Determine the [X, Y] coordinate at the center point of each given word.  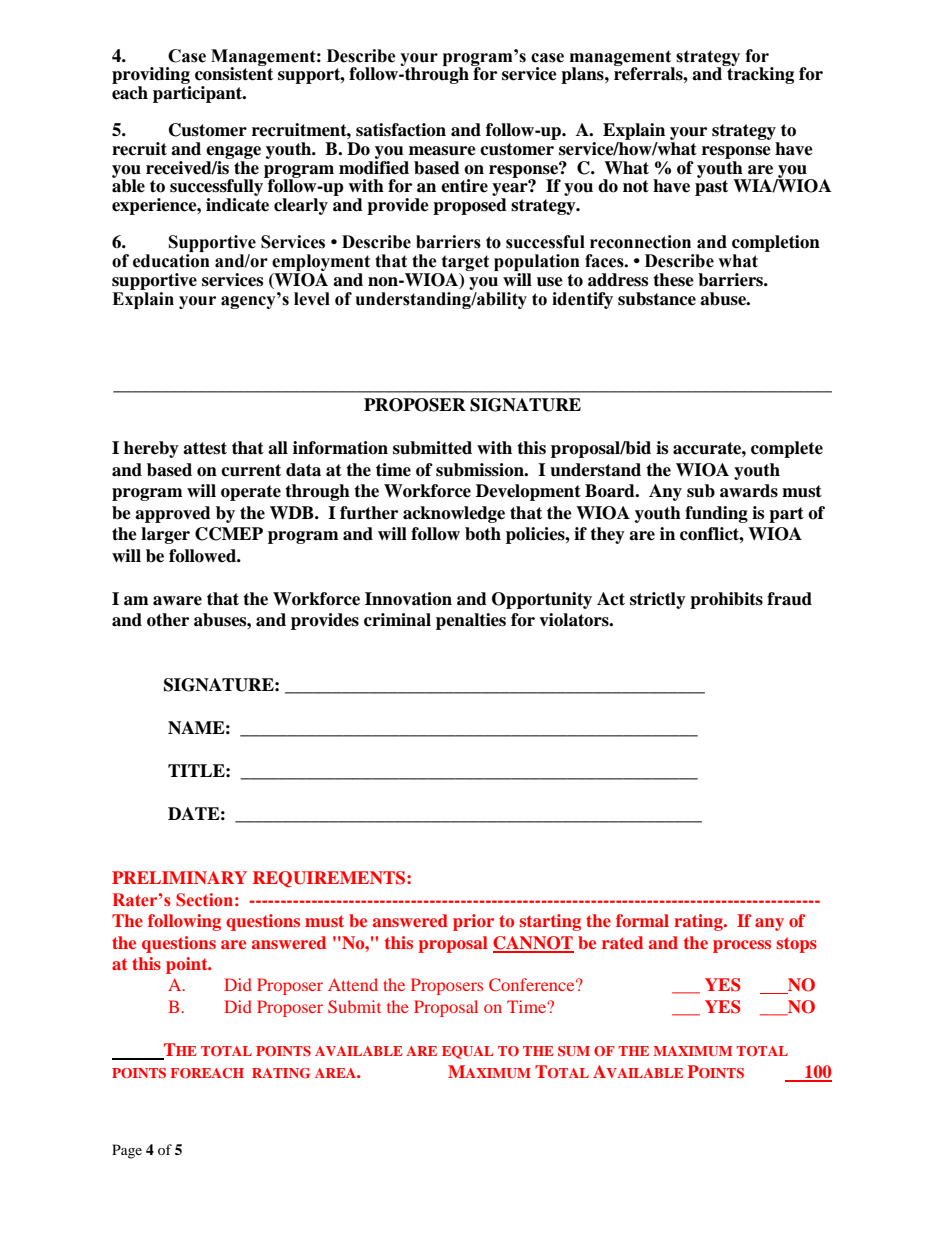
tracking [759, 74]
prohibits [726, 600]
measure [442, 151]
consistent [234, 73]
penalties [471, 621]
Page [127, 1151]
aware [177, 601]
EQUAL [468, 1052]
